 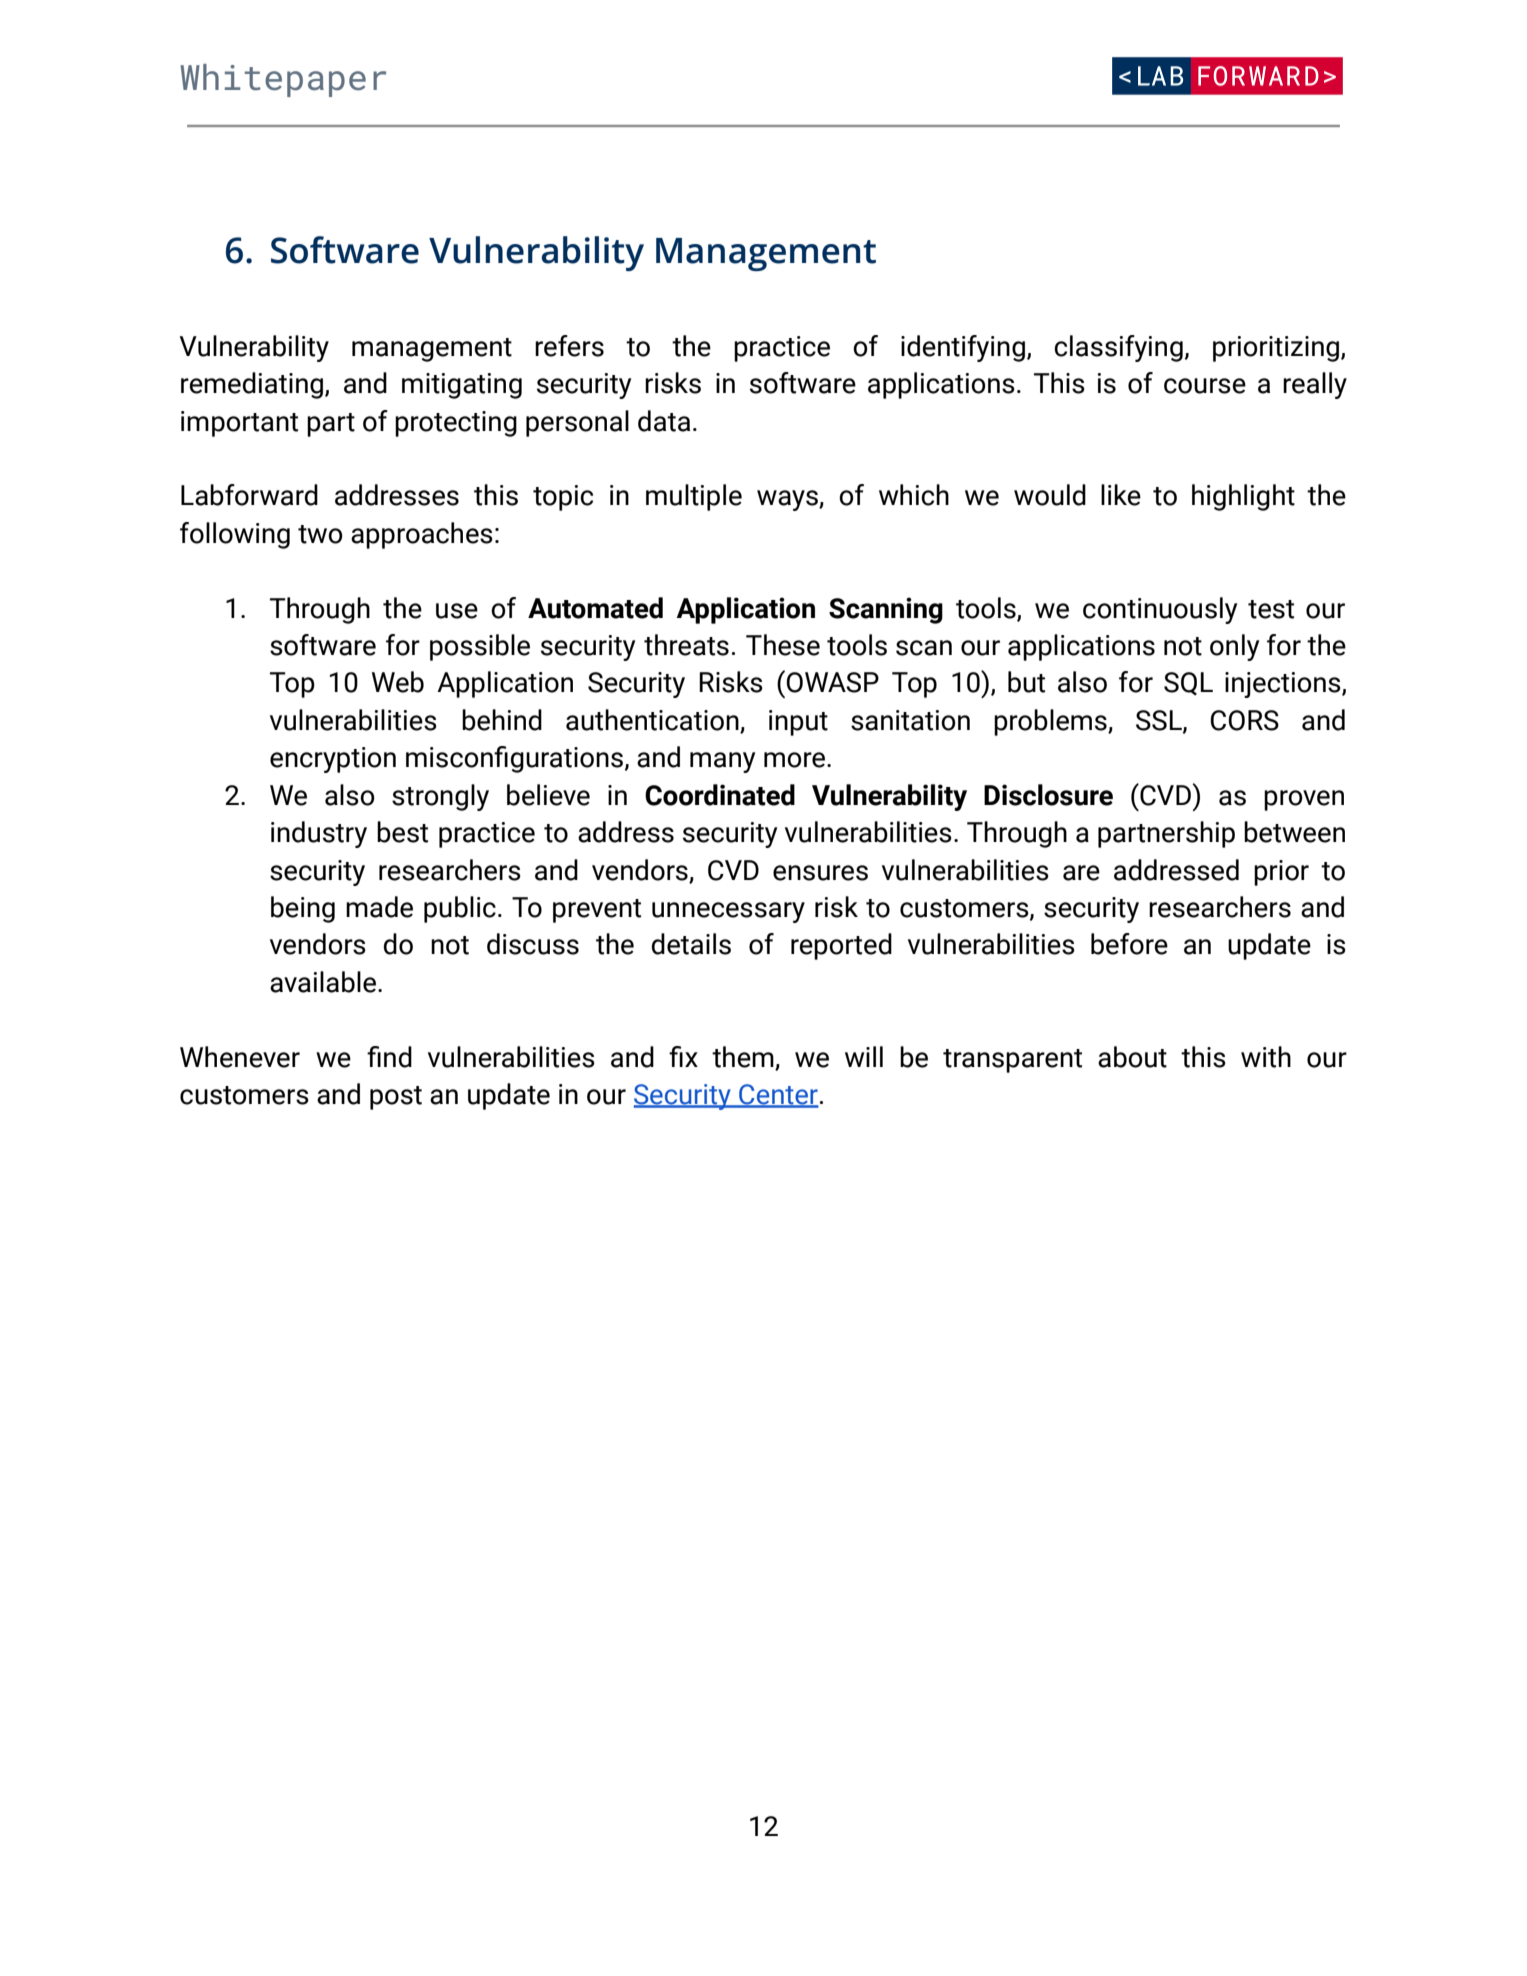 I want to click on them, so click(x=743, y=1057).
